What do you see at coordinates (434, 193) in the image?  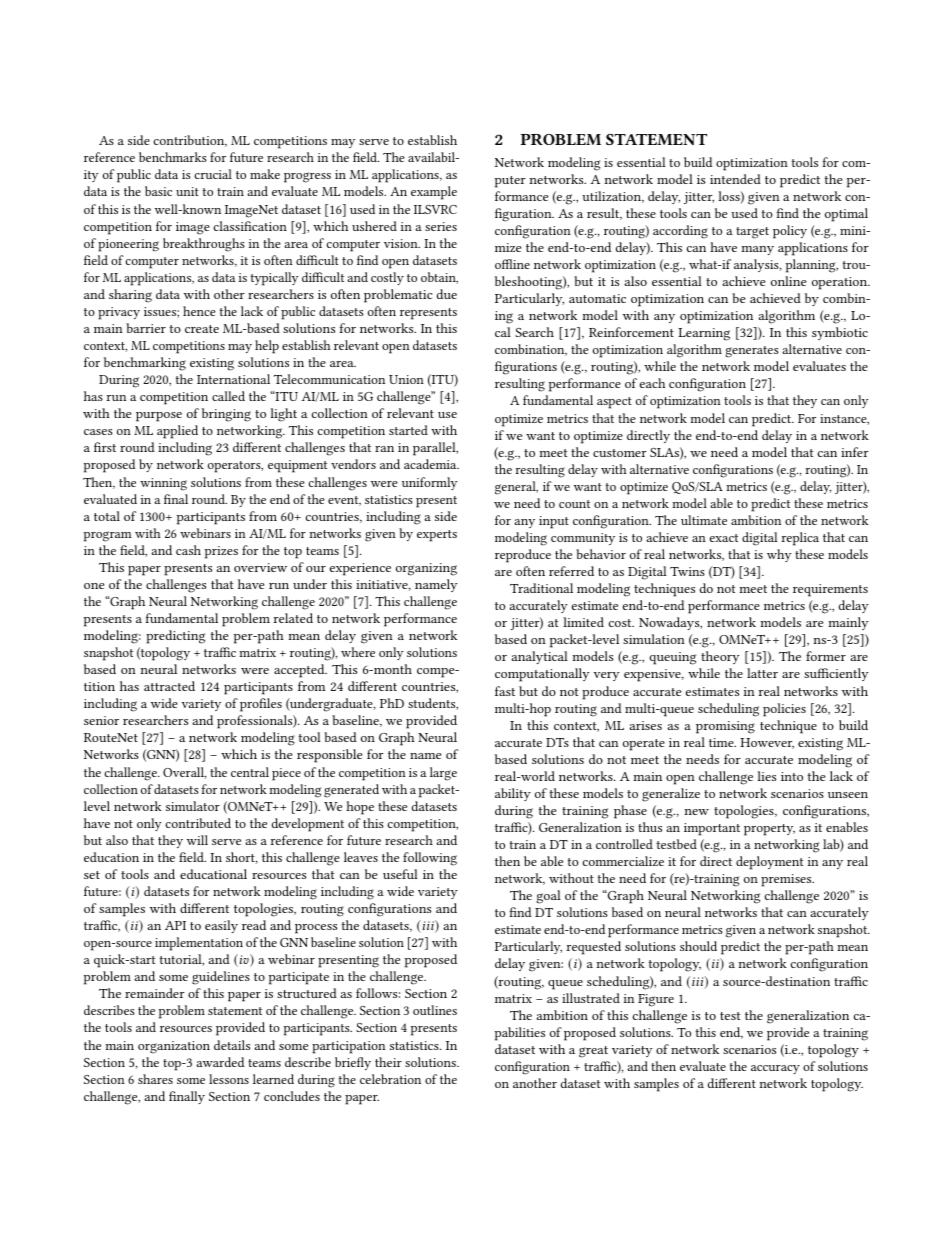 I see `example` at bounding box center [434, 193].
